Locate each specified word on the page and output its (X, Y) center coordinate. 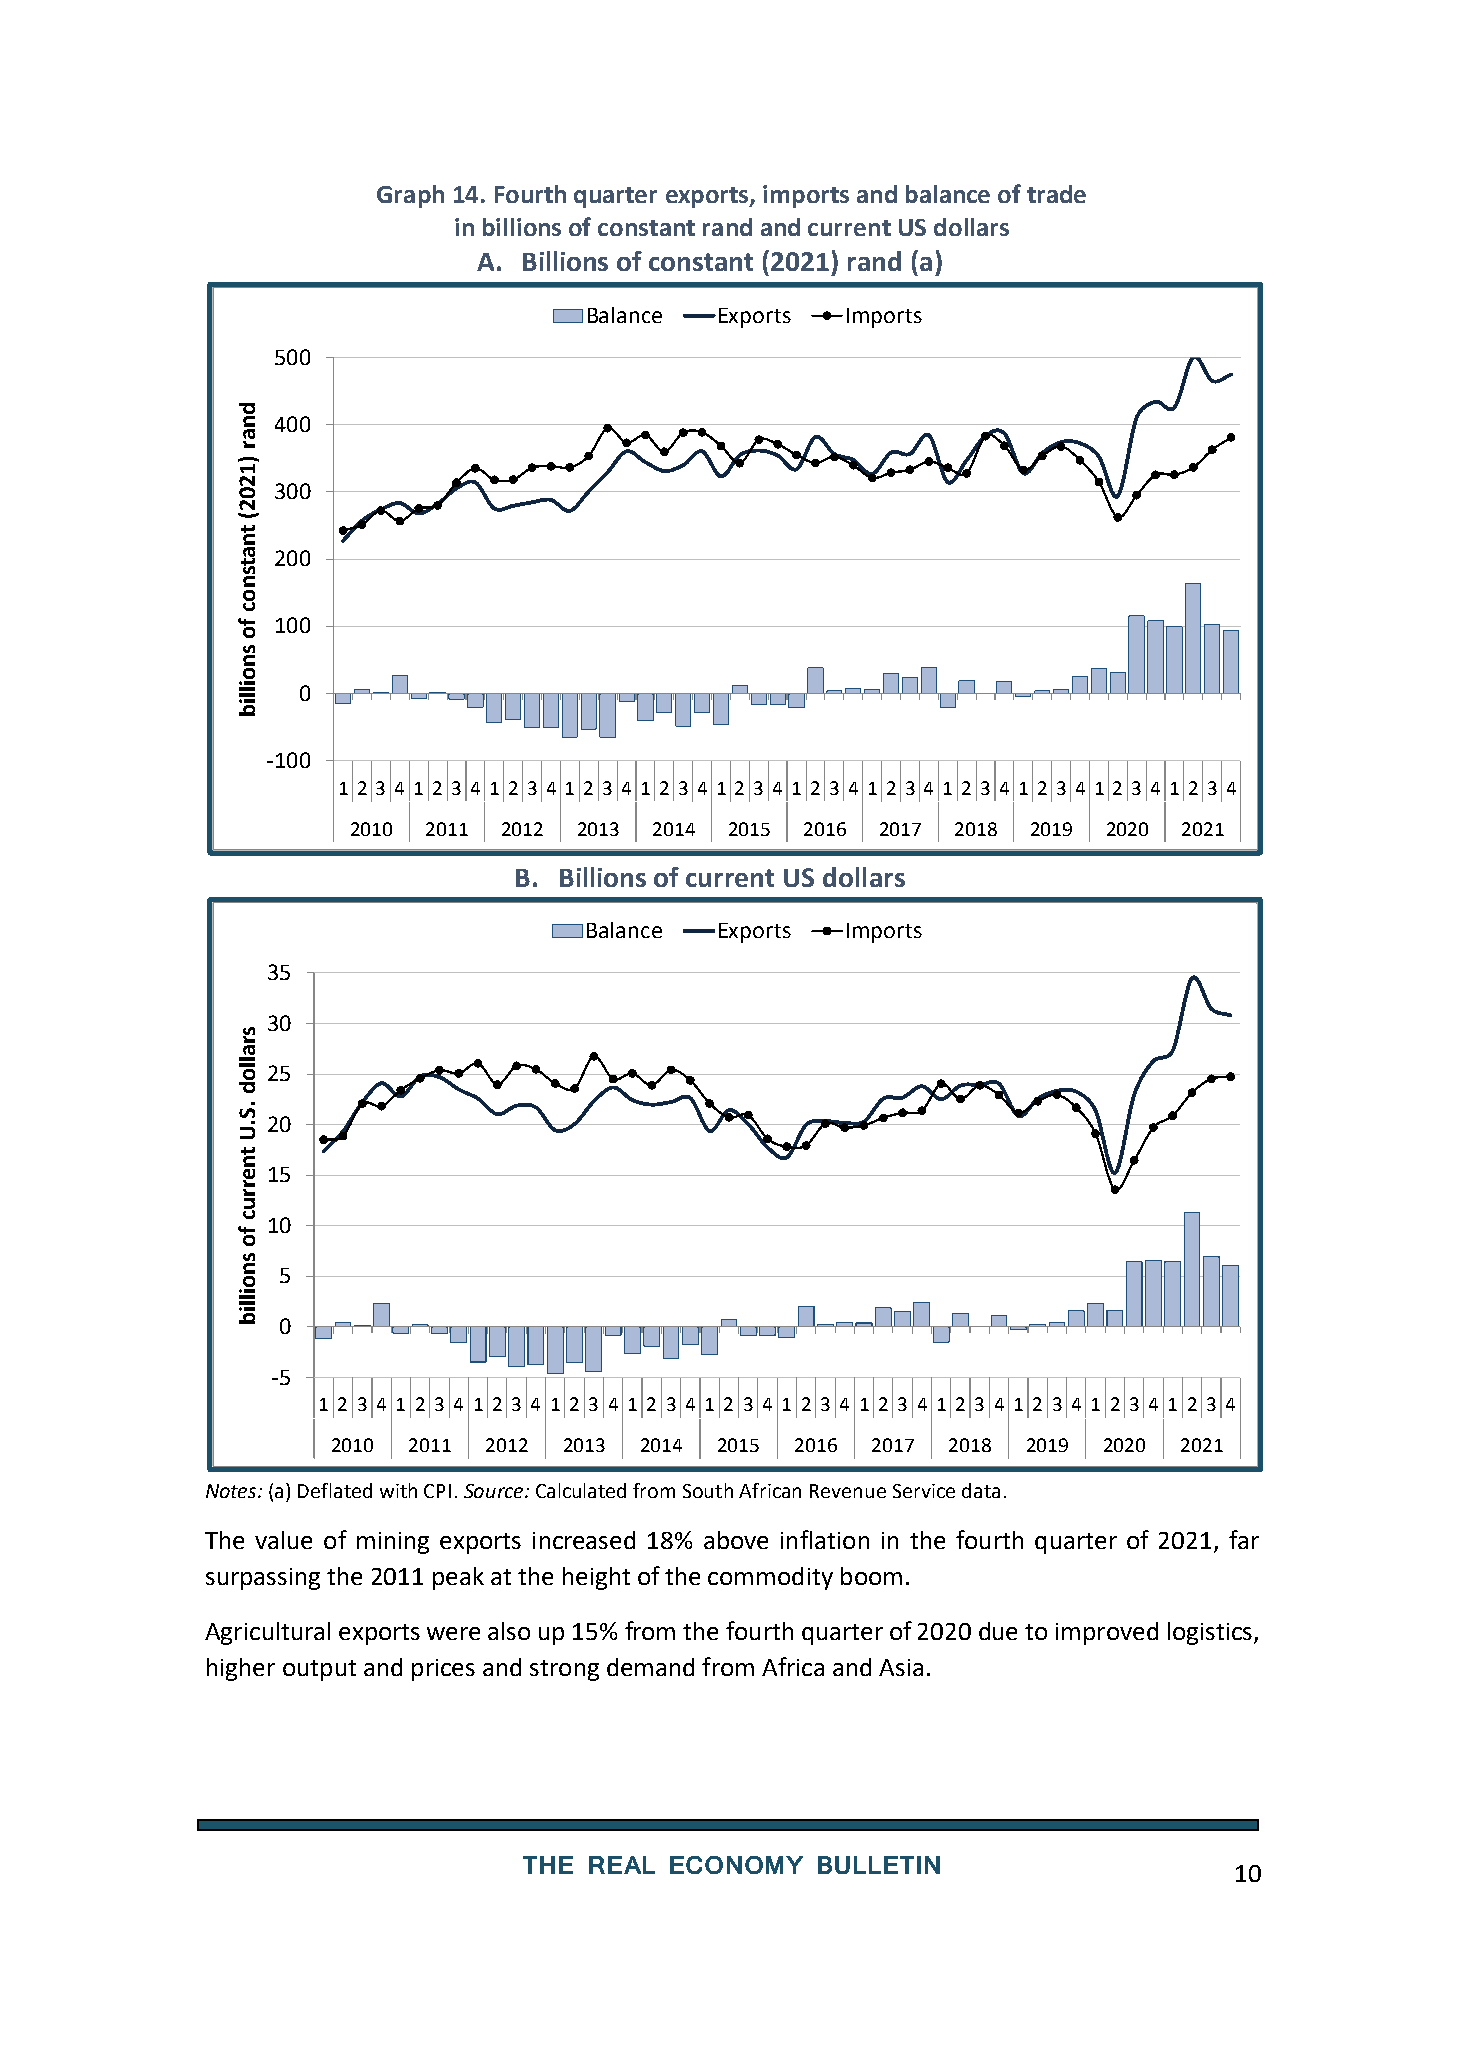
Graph (410, 196)
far (1244, 1539)
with (398, 1490)
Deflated (335, 1490)
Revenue (848, 1491)
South (708, 1490)
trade (1056, 194)
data (981, 1490)
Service (924, 1491)
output (319, 1670)
